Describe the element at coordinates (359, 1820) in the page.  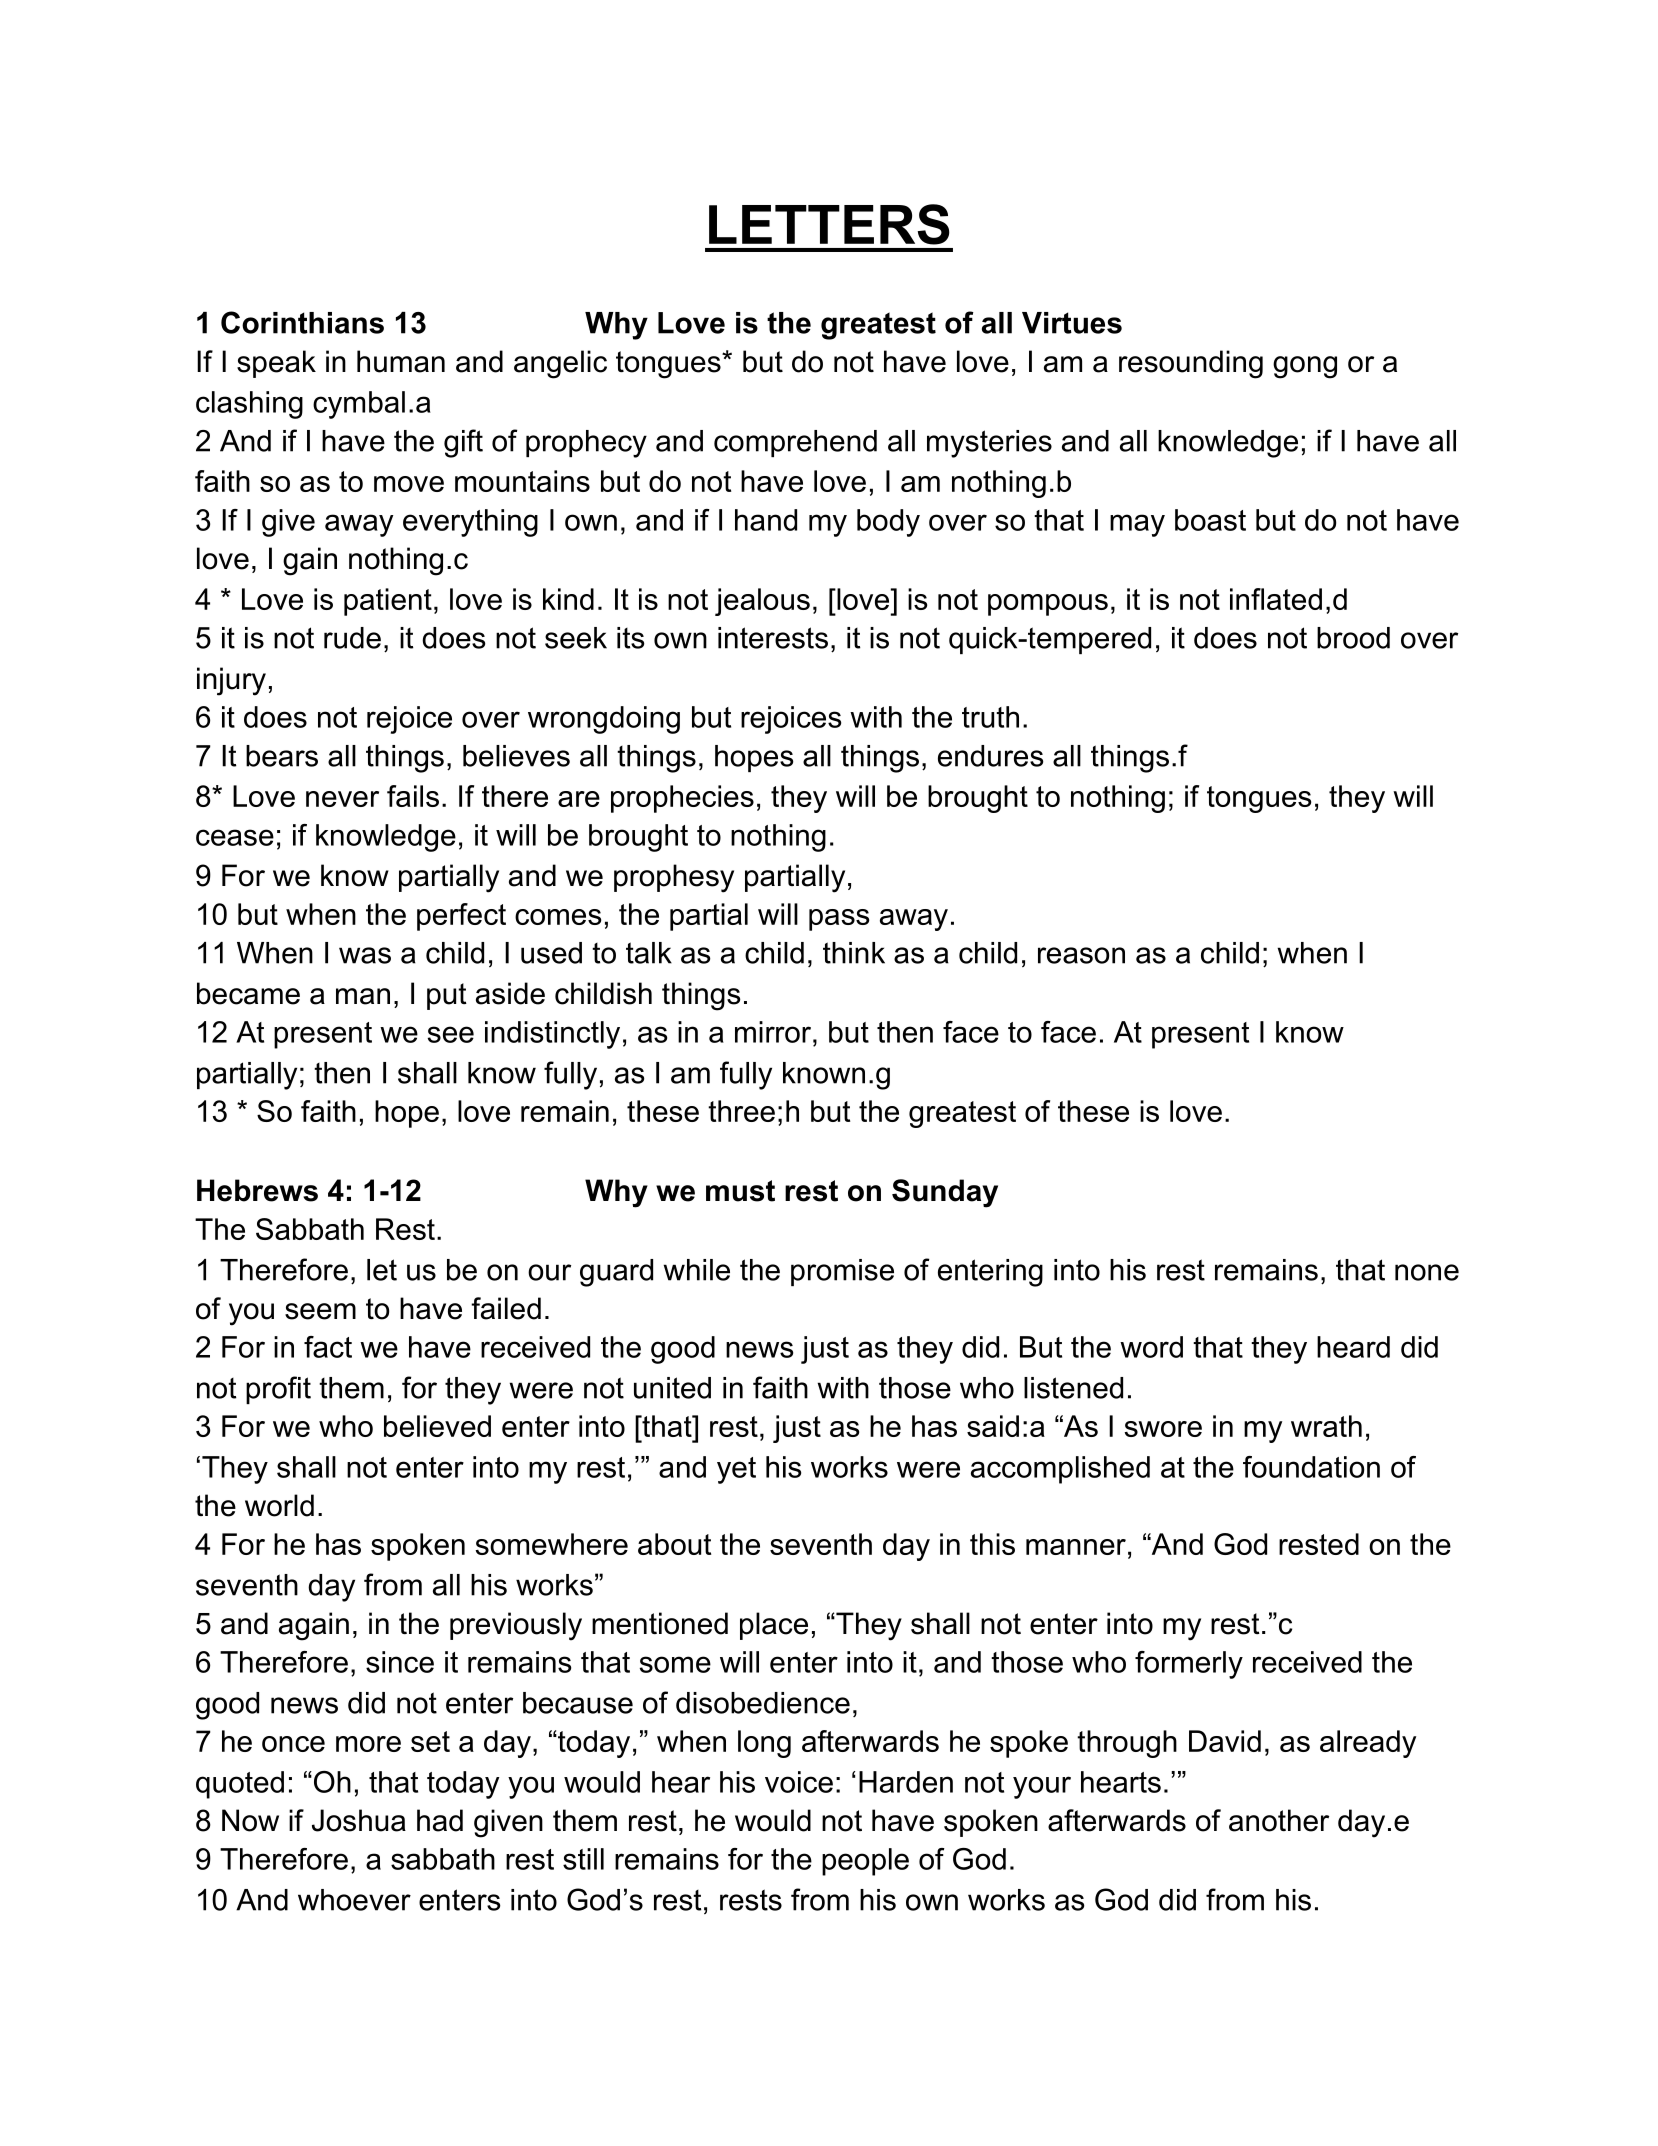
I see `Joshua` at that location.
